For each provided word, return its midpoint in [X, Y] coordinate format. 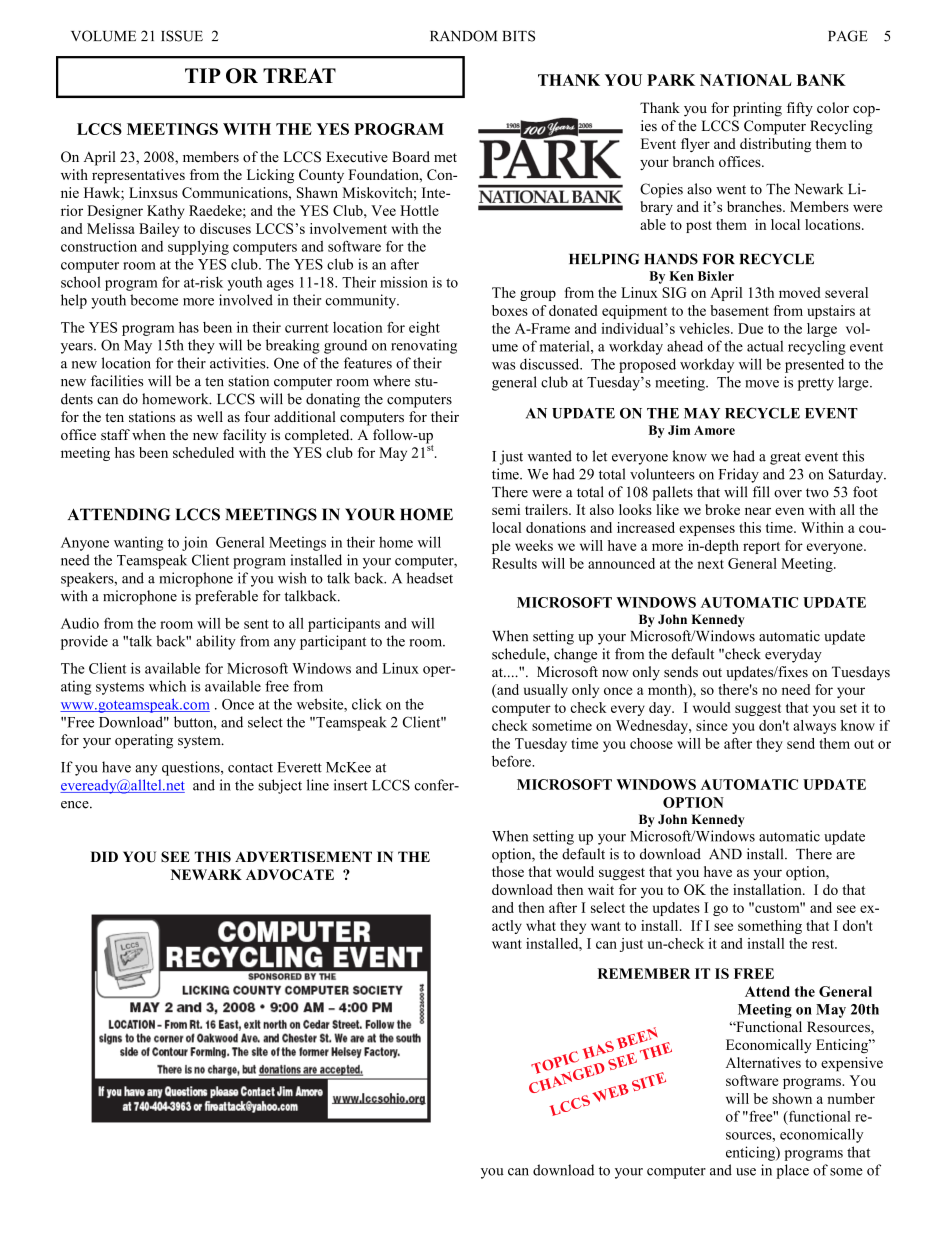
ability [216, 642]
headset [430, 578]
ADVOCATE [290, 874]
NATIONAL [746, 80]
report [761, 548]
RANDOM [463, 36]
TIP [203, 75]
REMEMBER [644, 973]
